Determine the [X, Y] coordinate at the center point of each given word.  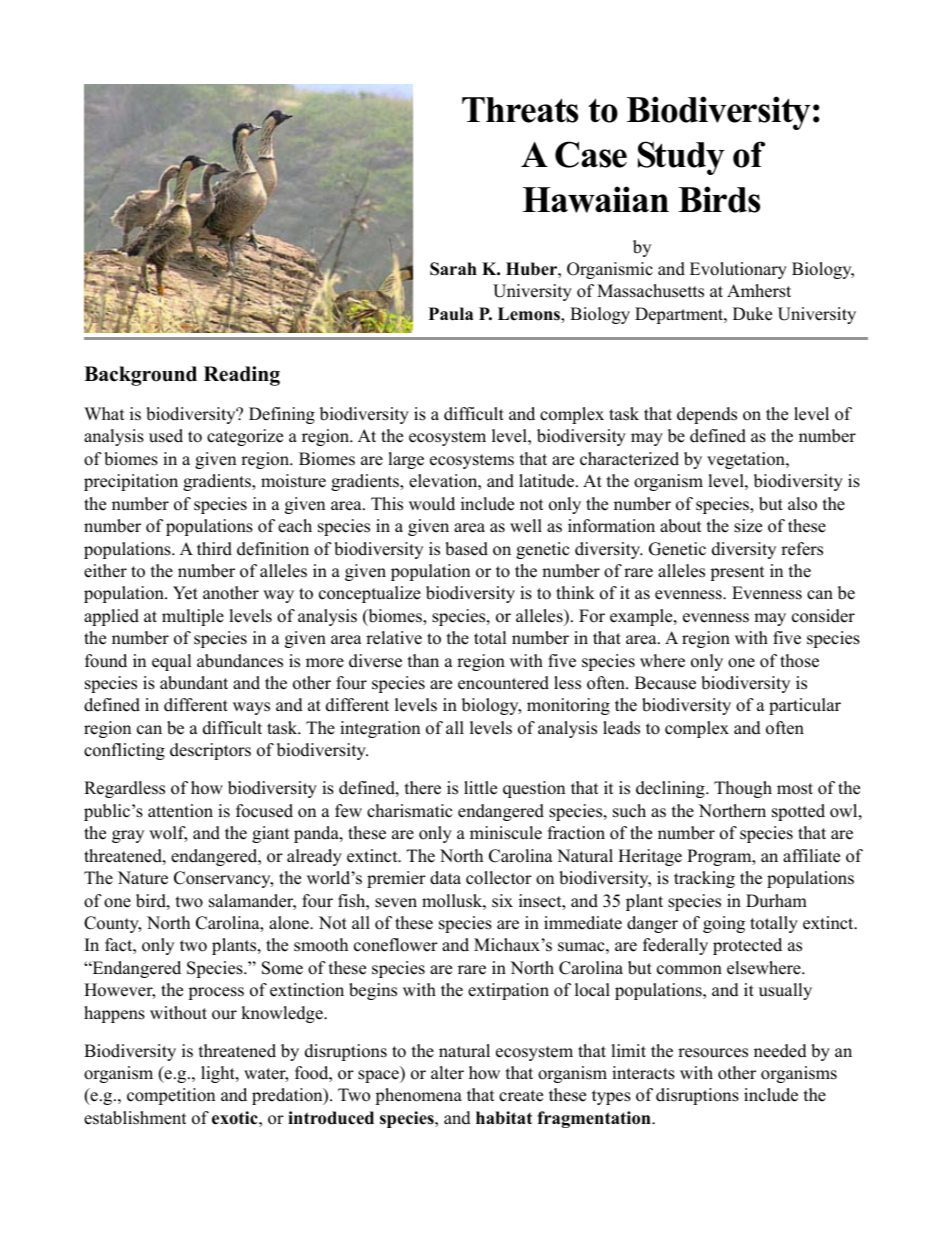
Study [681, 158]
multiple [193, 617]
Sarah [453, 269]
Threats [520, 110]
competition [171, 1096]
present [737, 573]
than [423, 660]
